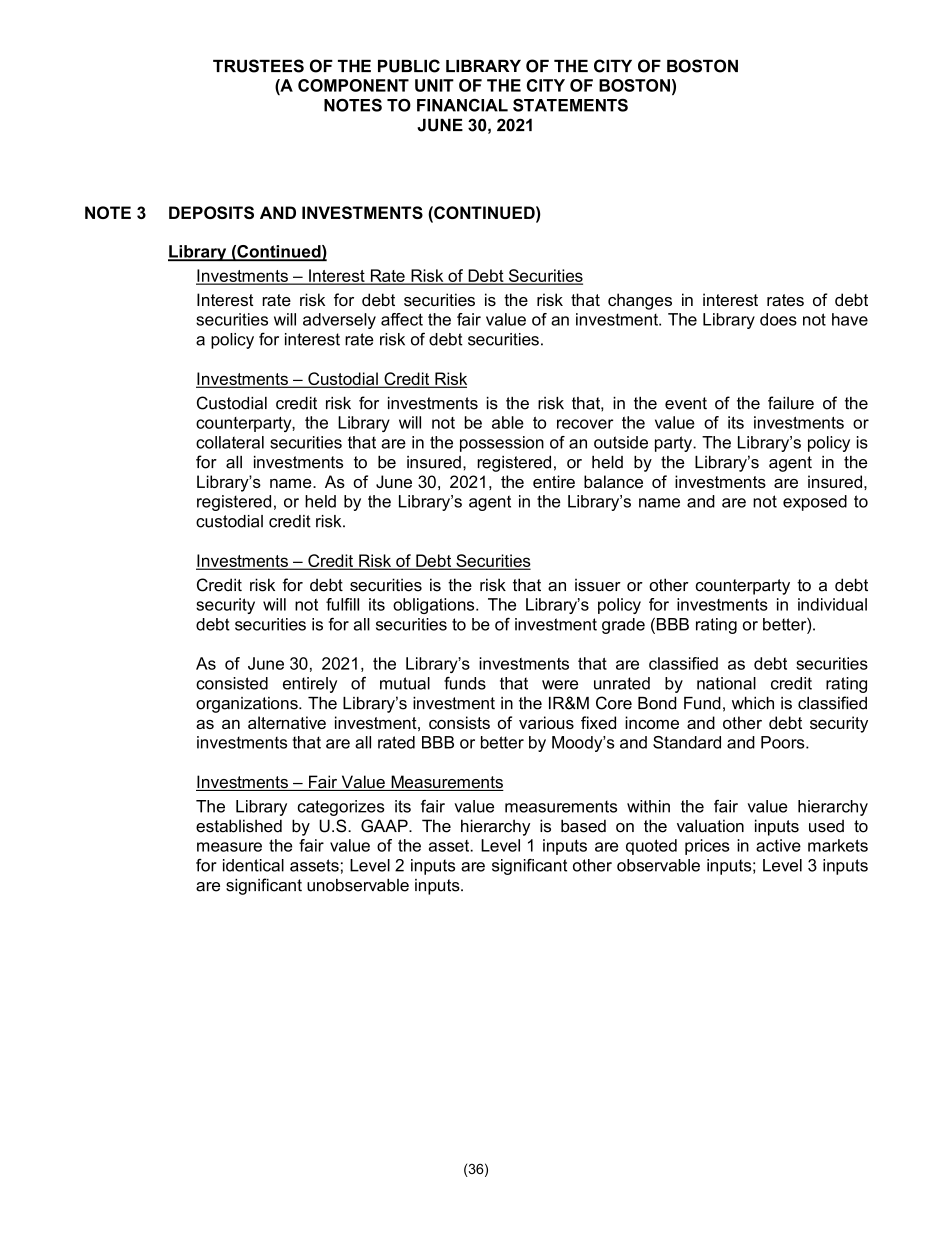 The image size is (952, 1233). What do you see at coordinates (258, 66) in the screenshot?
I see `TRUSTEES` at bounding box center [258, 66].
